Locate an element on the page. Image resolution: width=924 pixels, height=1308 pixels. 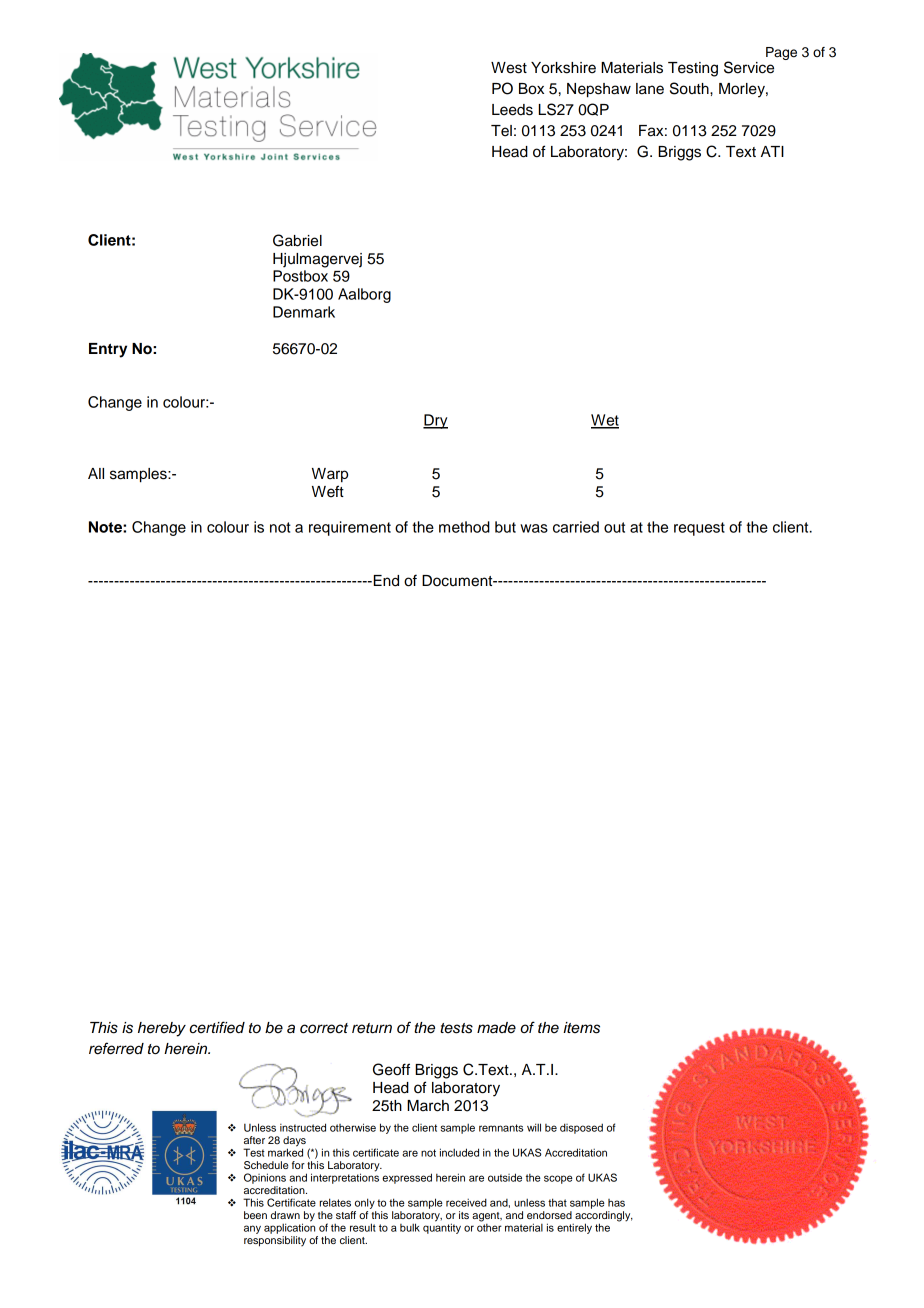
Entry is located at coordinates (108, 350).
